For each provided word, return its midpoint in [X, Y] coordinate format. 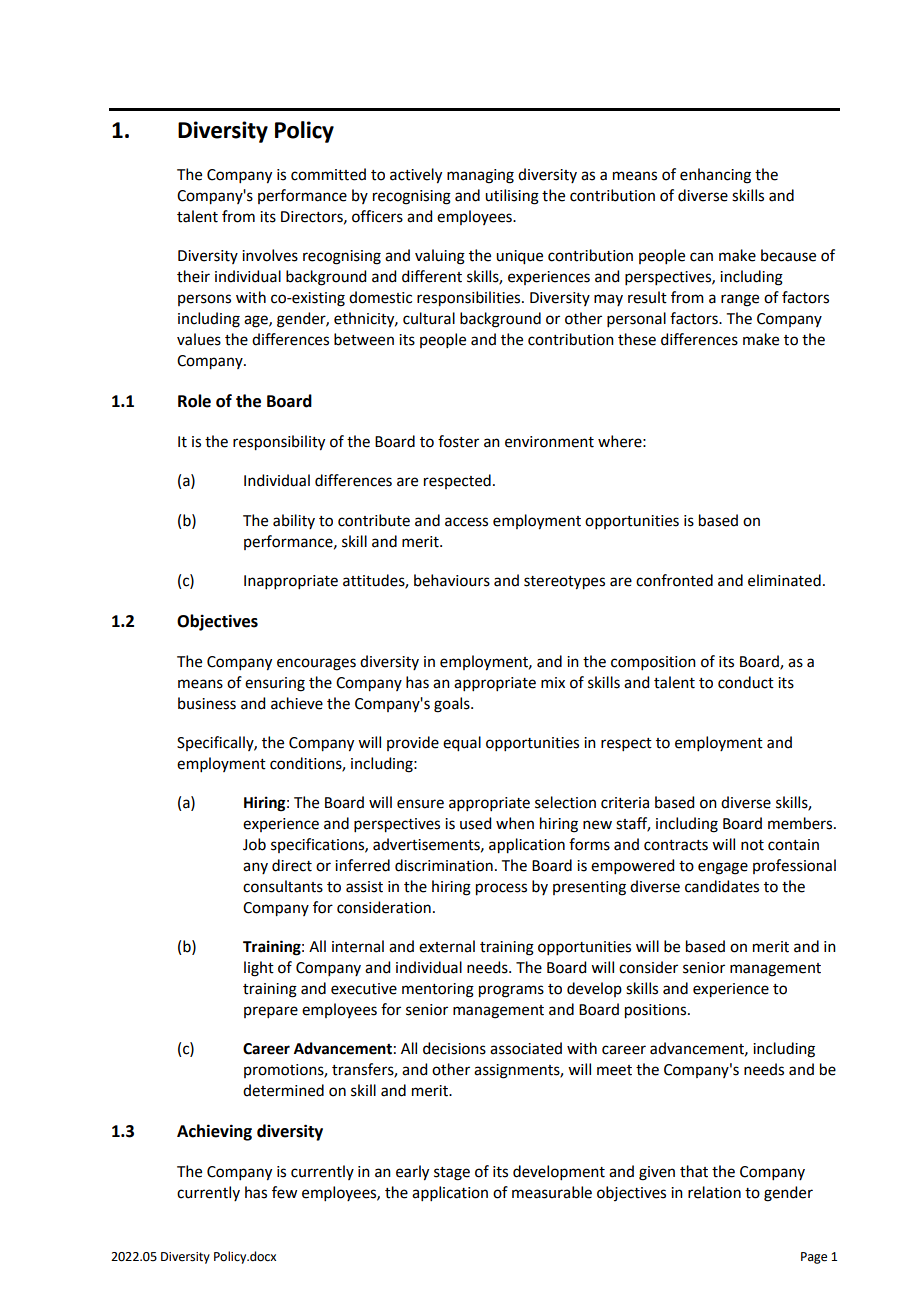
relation [714, 1192]
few [284, 1192]
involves [270, 255]
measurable [552, 1192]
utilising [512, 197]
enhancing [715, 176]
